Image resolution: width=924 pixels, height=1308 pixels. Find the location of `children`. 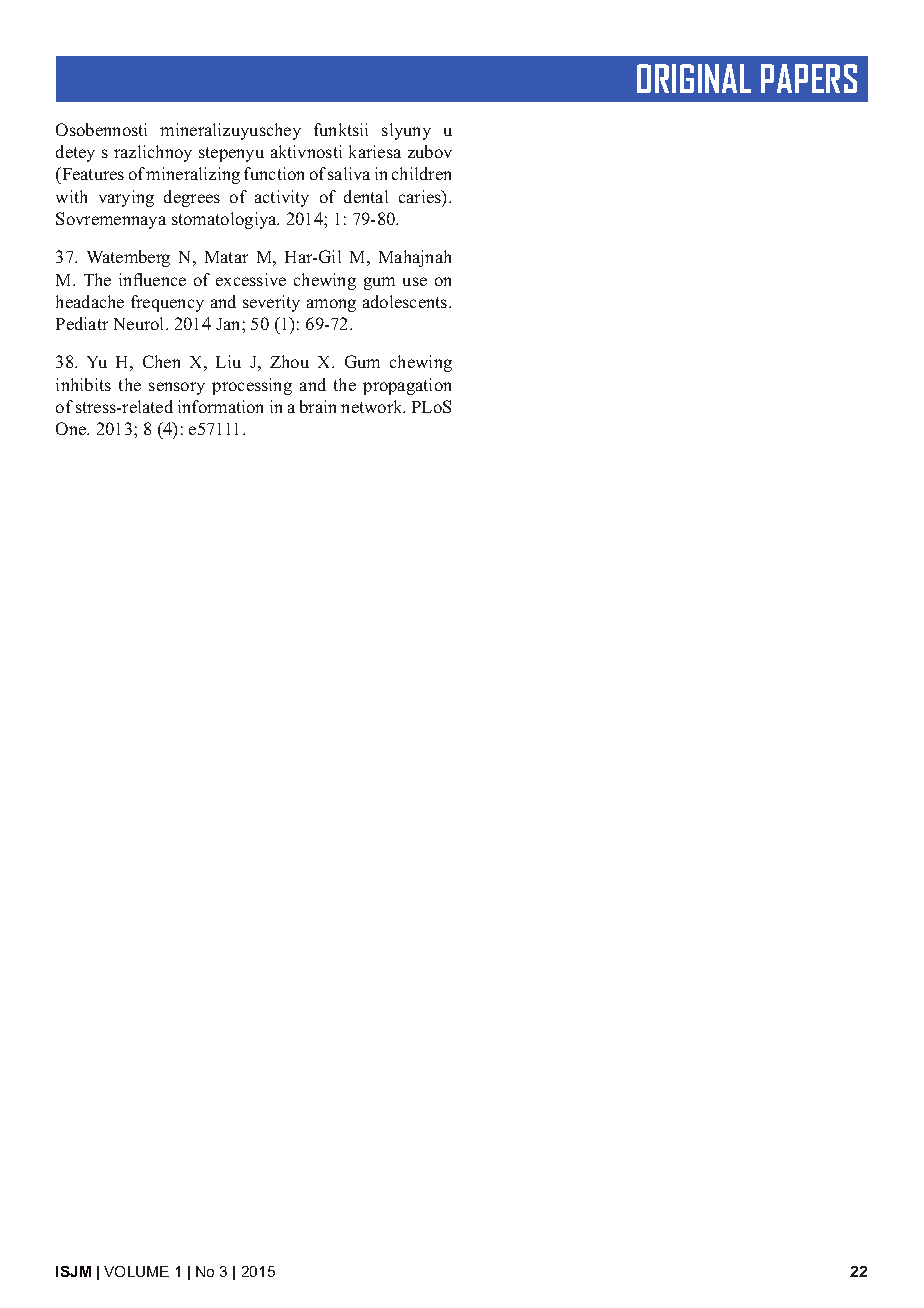

children is located at coordinates (421, 173).
